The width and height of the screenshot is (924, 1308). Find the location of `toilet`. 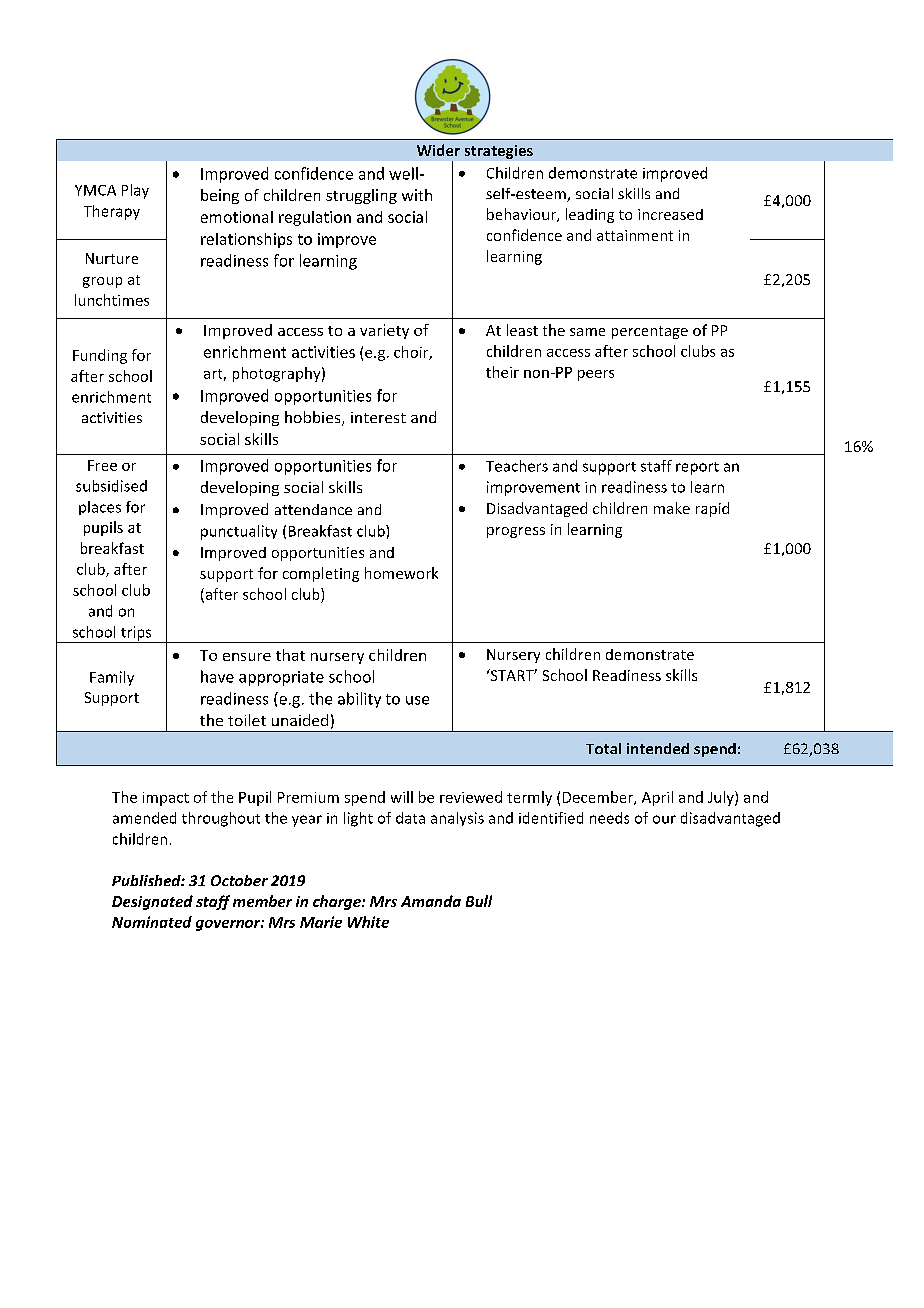

toilet is located at coordinates (247, 720).
